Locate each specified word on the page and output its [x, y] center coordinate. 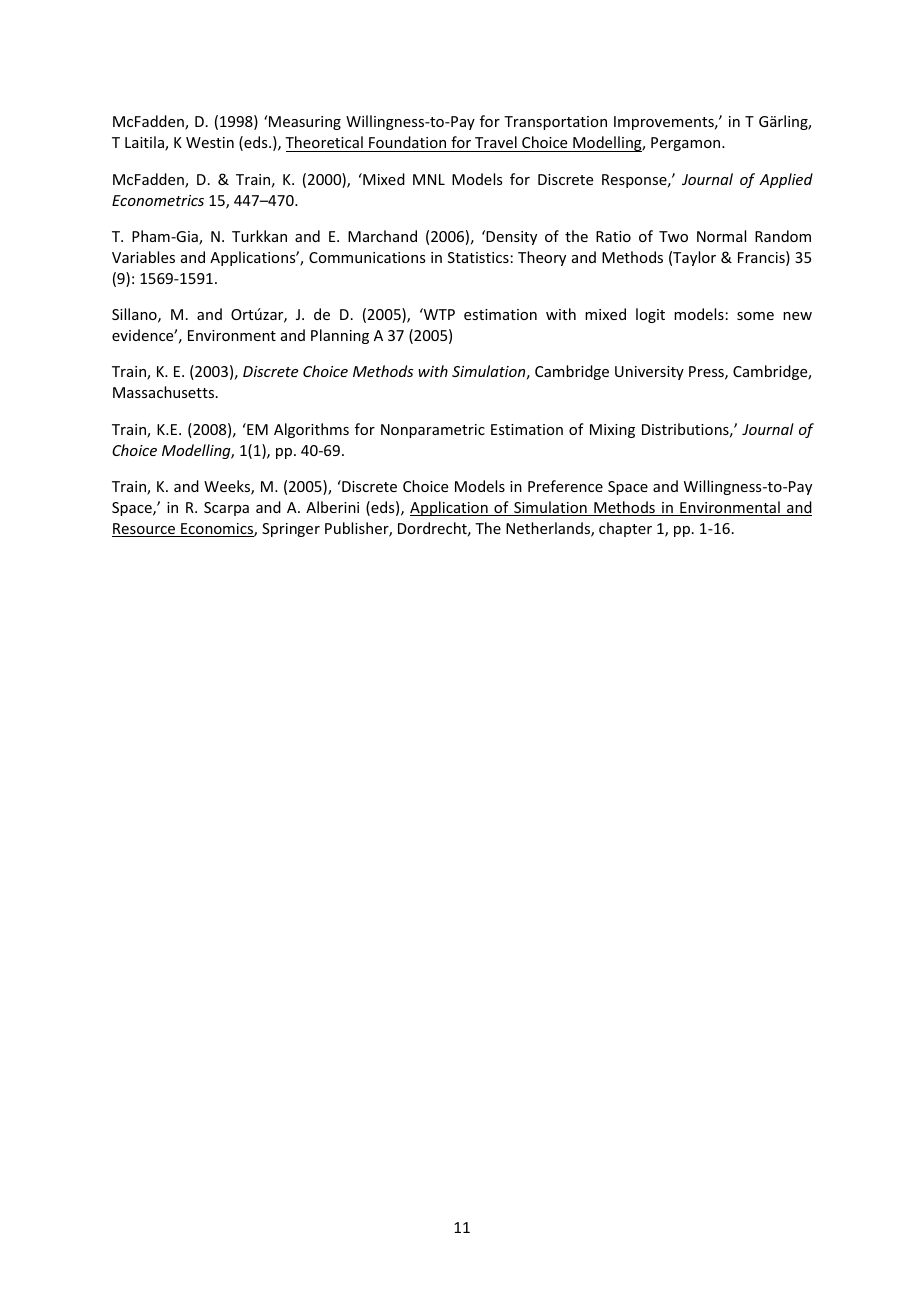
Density [510, 237]
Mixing [612, 431]
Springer [291, 530]
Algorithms [311, 430]
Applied [786, 180]
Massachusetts [165, 392]
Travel [496, 144]
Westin [210, 142]
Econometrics [158, 200]
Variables [143, 257]
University [649, 373]
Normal [721, 236]
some [755, 316]
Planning [340, 336]
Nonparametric [433, 431]
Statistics [478, 257]
